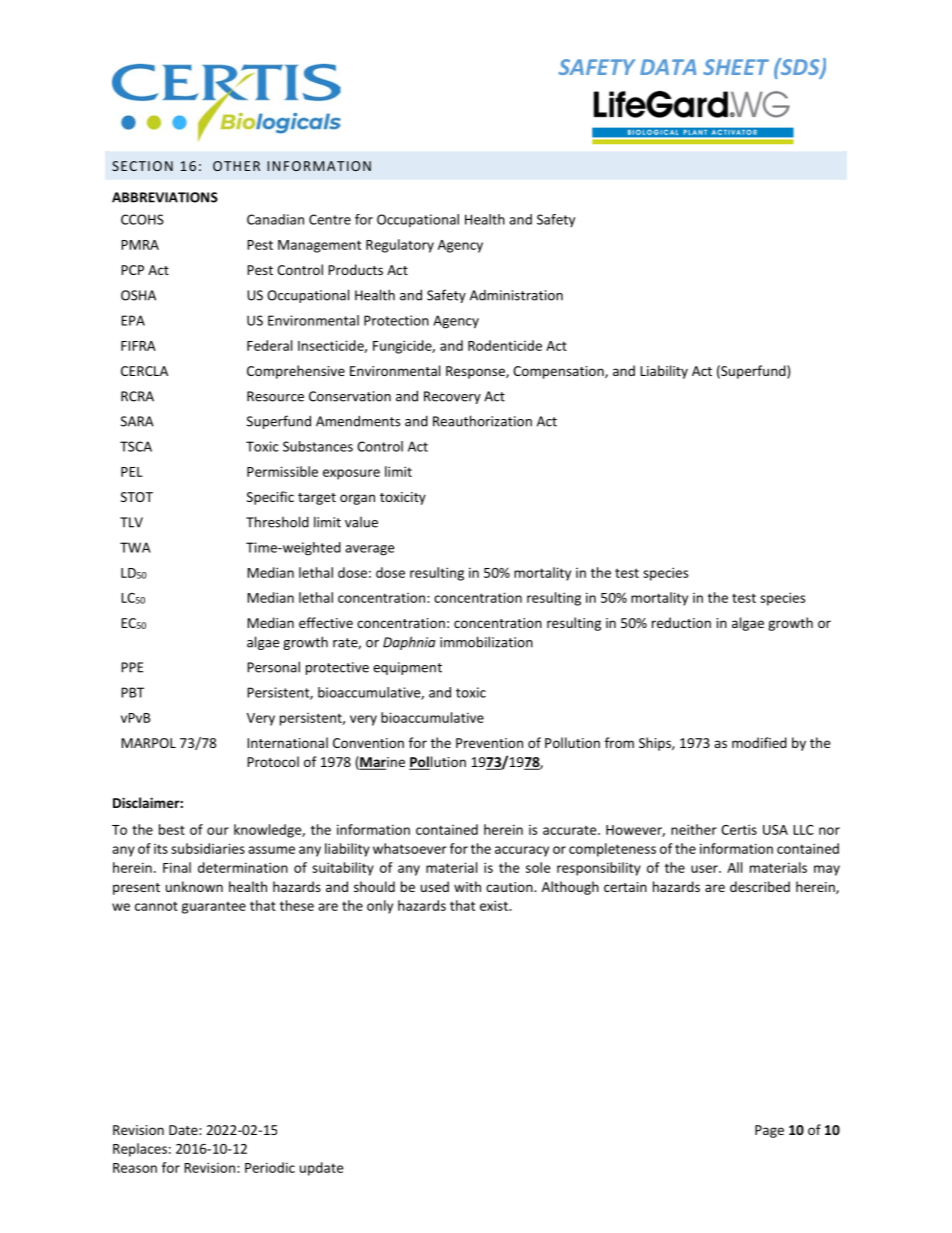 This page has width=952, height=1233. What do you see at coordinates (736, 67) in the page?
I see `SHEET` at bounding box center [736, 67].
